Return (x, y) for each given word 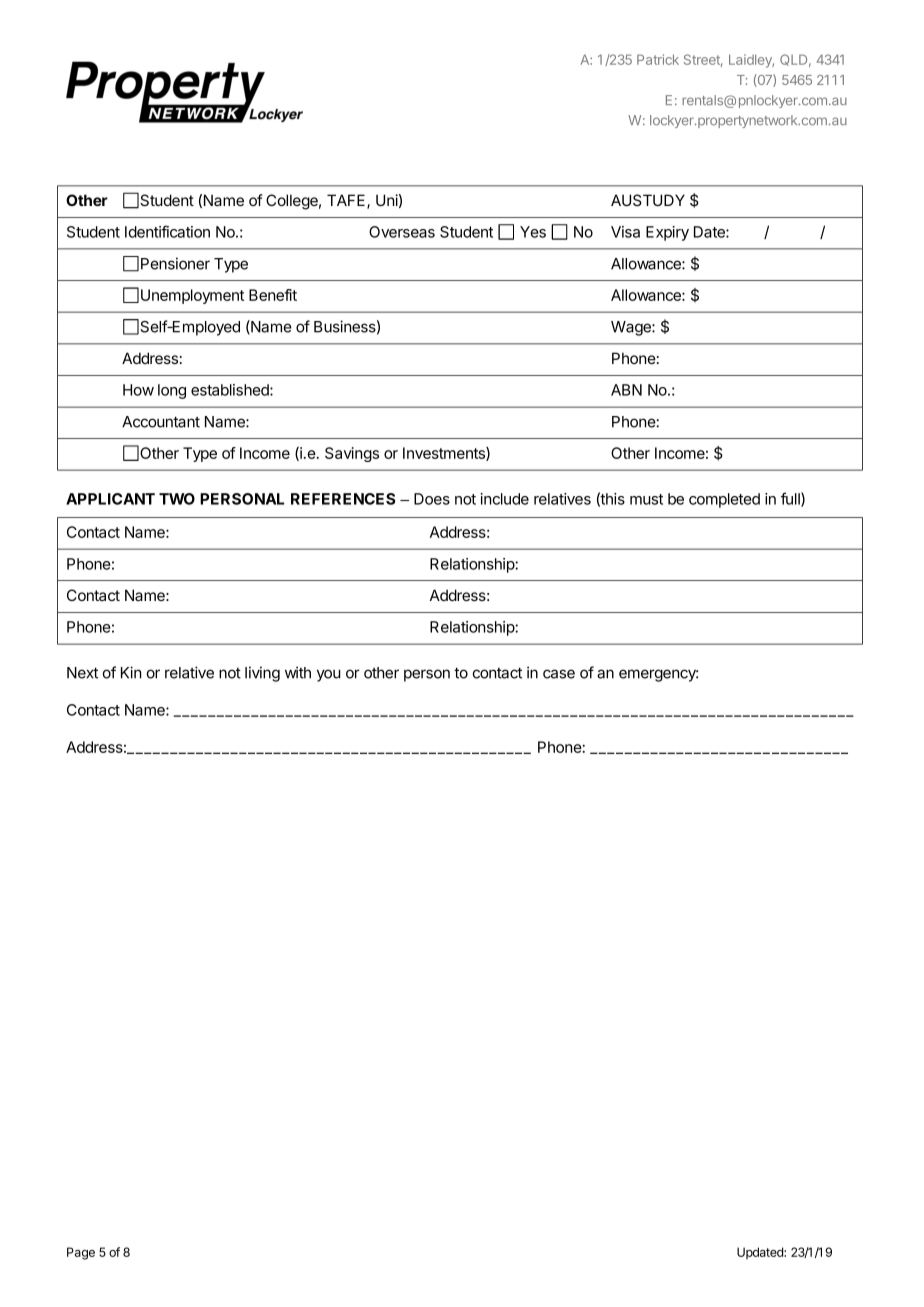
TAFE (347, 201)
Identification (167, 231)
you (329, 675)
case (559, 674)
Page (81, 1253)
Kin (131, 672)
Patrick (658, 59)
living (262, 674)
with (298, 672)
